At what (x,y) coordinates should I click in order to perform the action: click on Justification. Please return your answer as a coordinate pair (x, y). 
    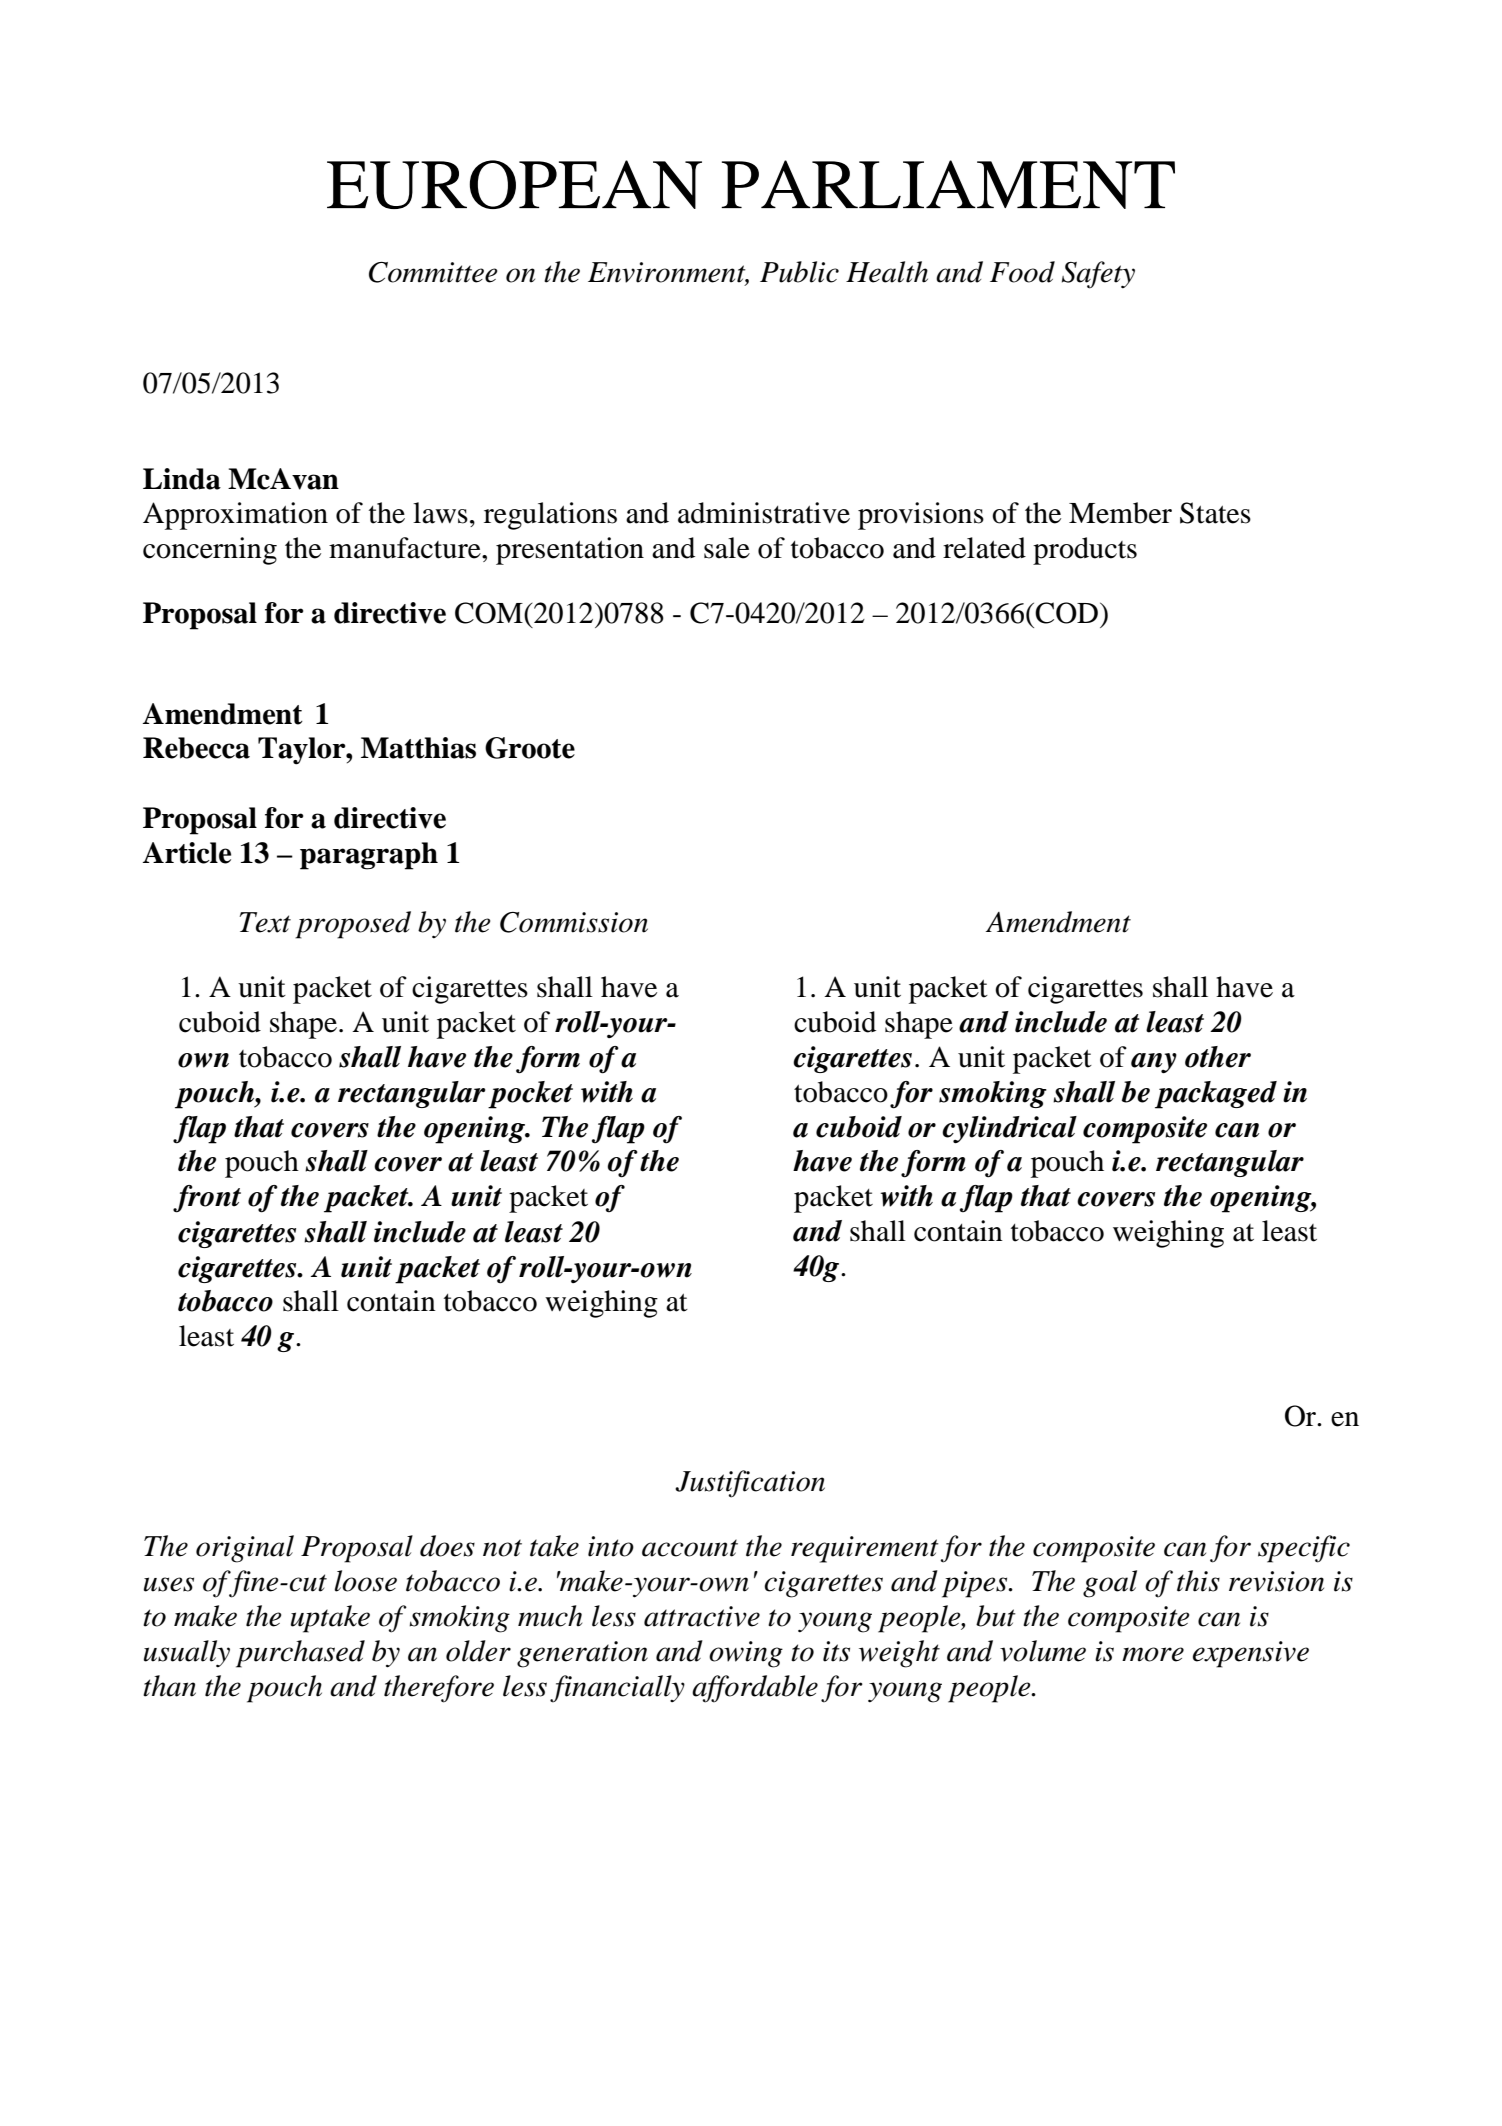
    Looking at the image, I should click on (750, 1484).
